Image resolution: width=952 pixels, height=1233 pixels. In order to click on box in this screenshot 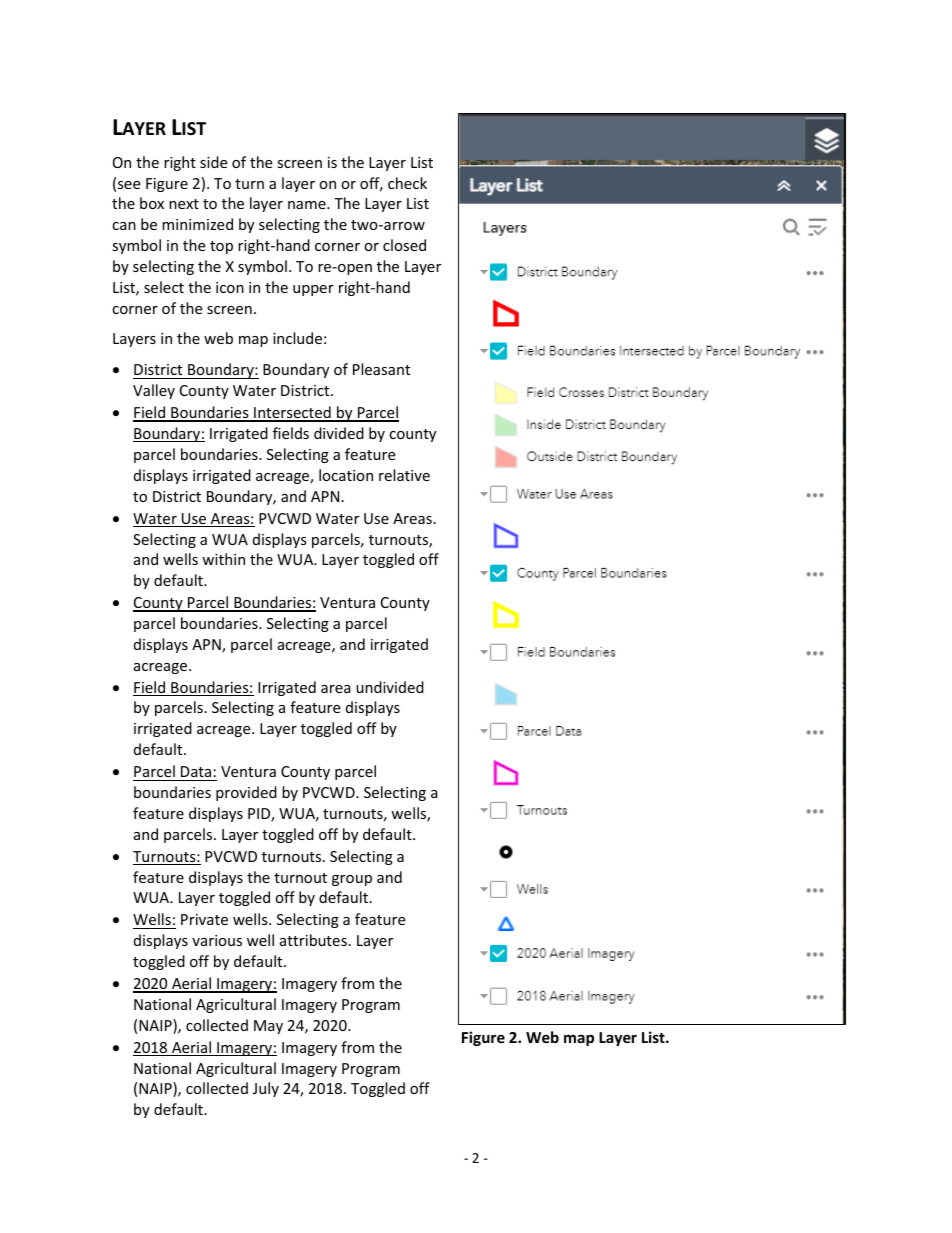, I will do `click(152, 203)`.
